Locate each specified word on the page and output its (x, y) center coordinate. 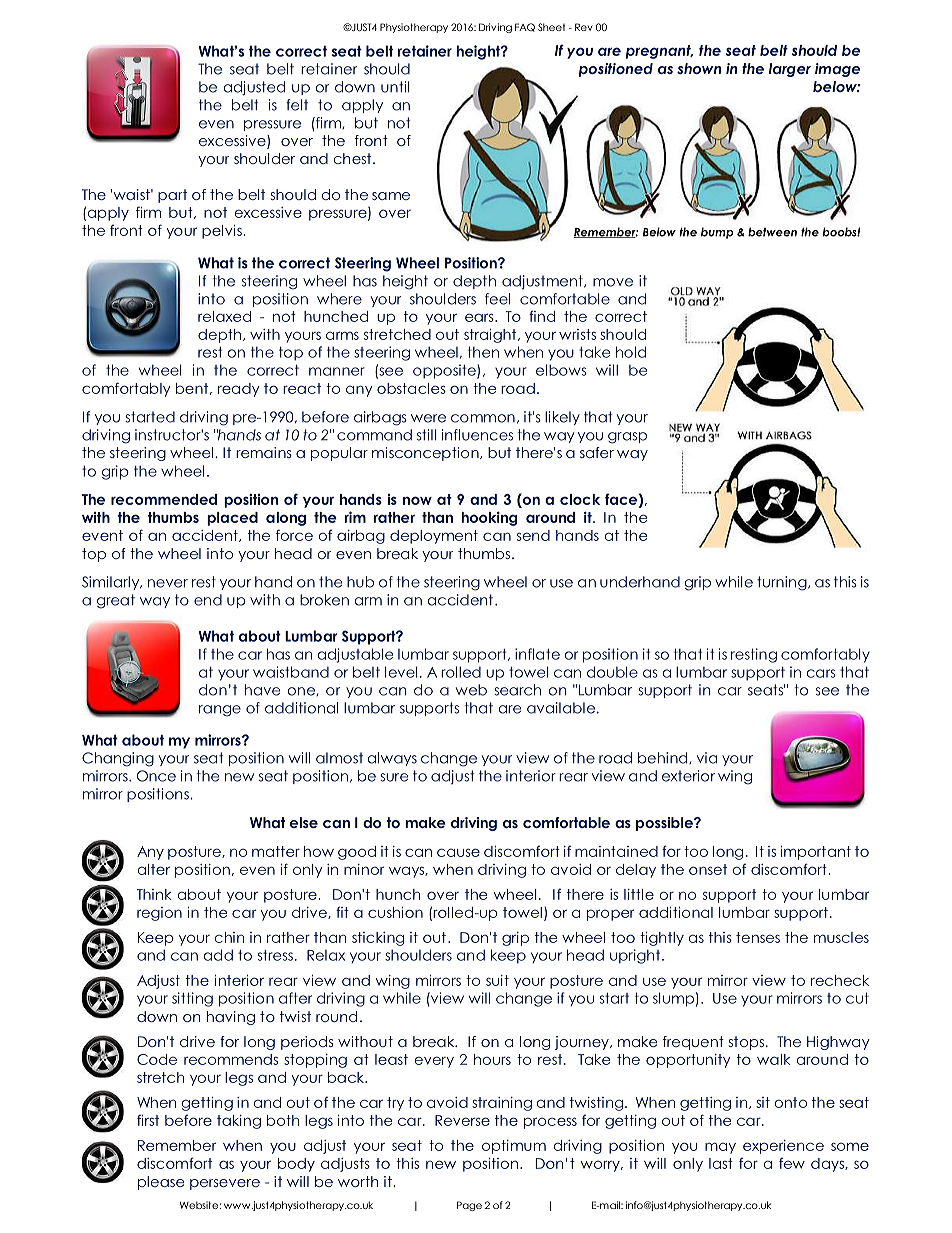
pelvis (222, 232)
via (707, 758)
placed (232, 519)
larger (790, 70)
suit (497, 980)
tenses (758, 937)
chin (229, 937)
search (517, 690)
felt (297, 105)
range (220, 711)
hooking (489, 518)
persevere (225, 1184)
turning (783, 583)
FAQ (525, 27)
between (772, 232)
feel (497, 299)
